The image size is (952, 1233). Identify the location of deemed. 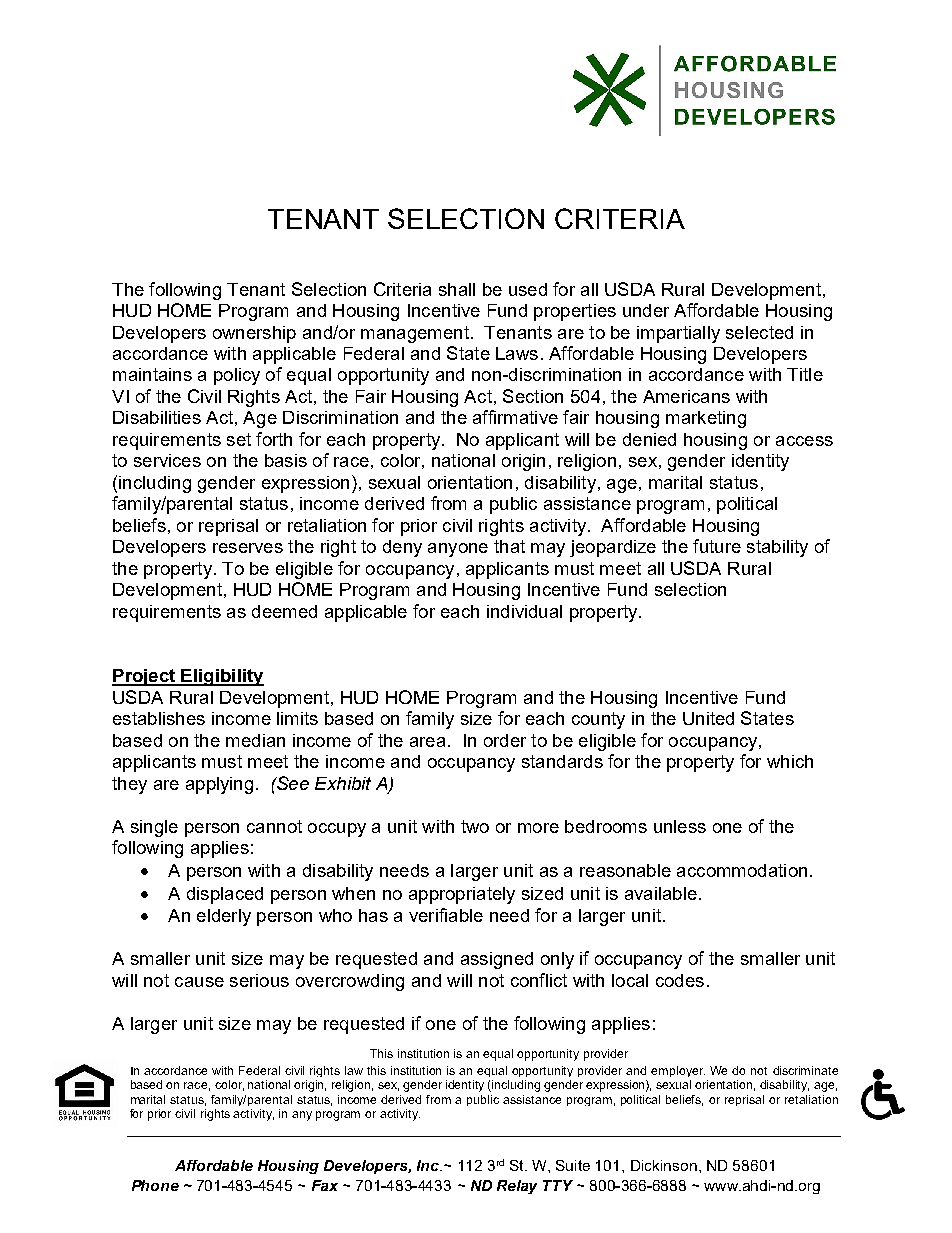
(284, 611).
